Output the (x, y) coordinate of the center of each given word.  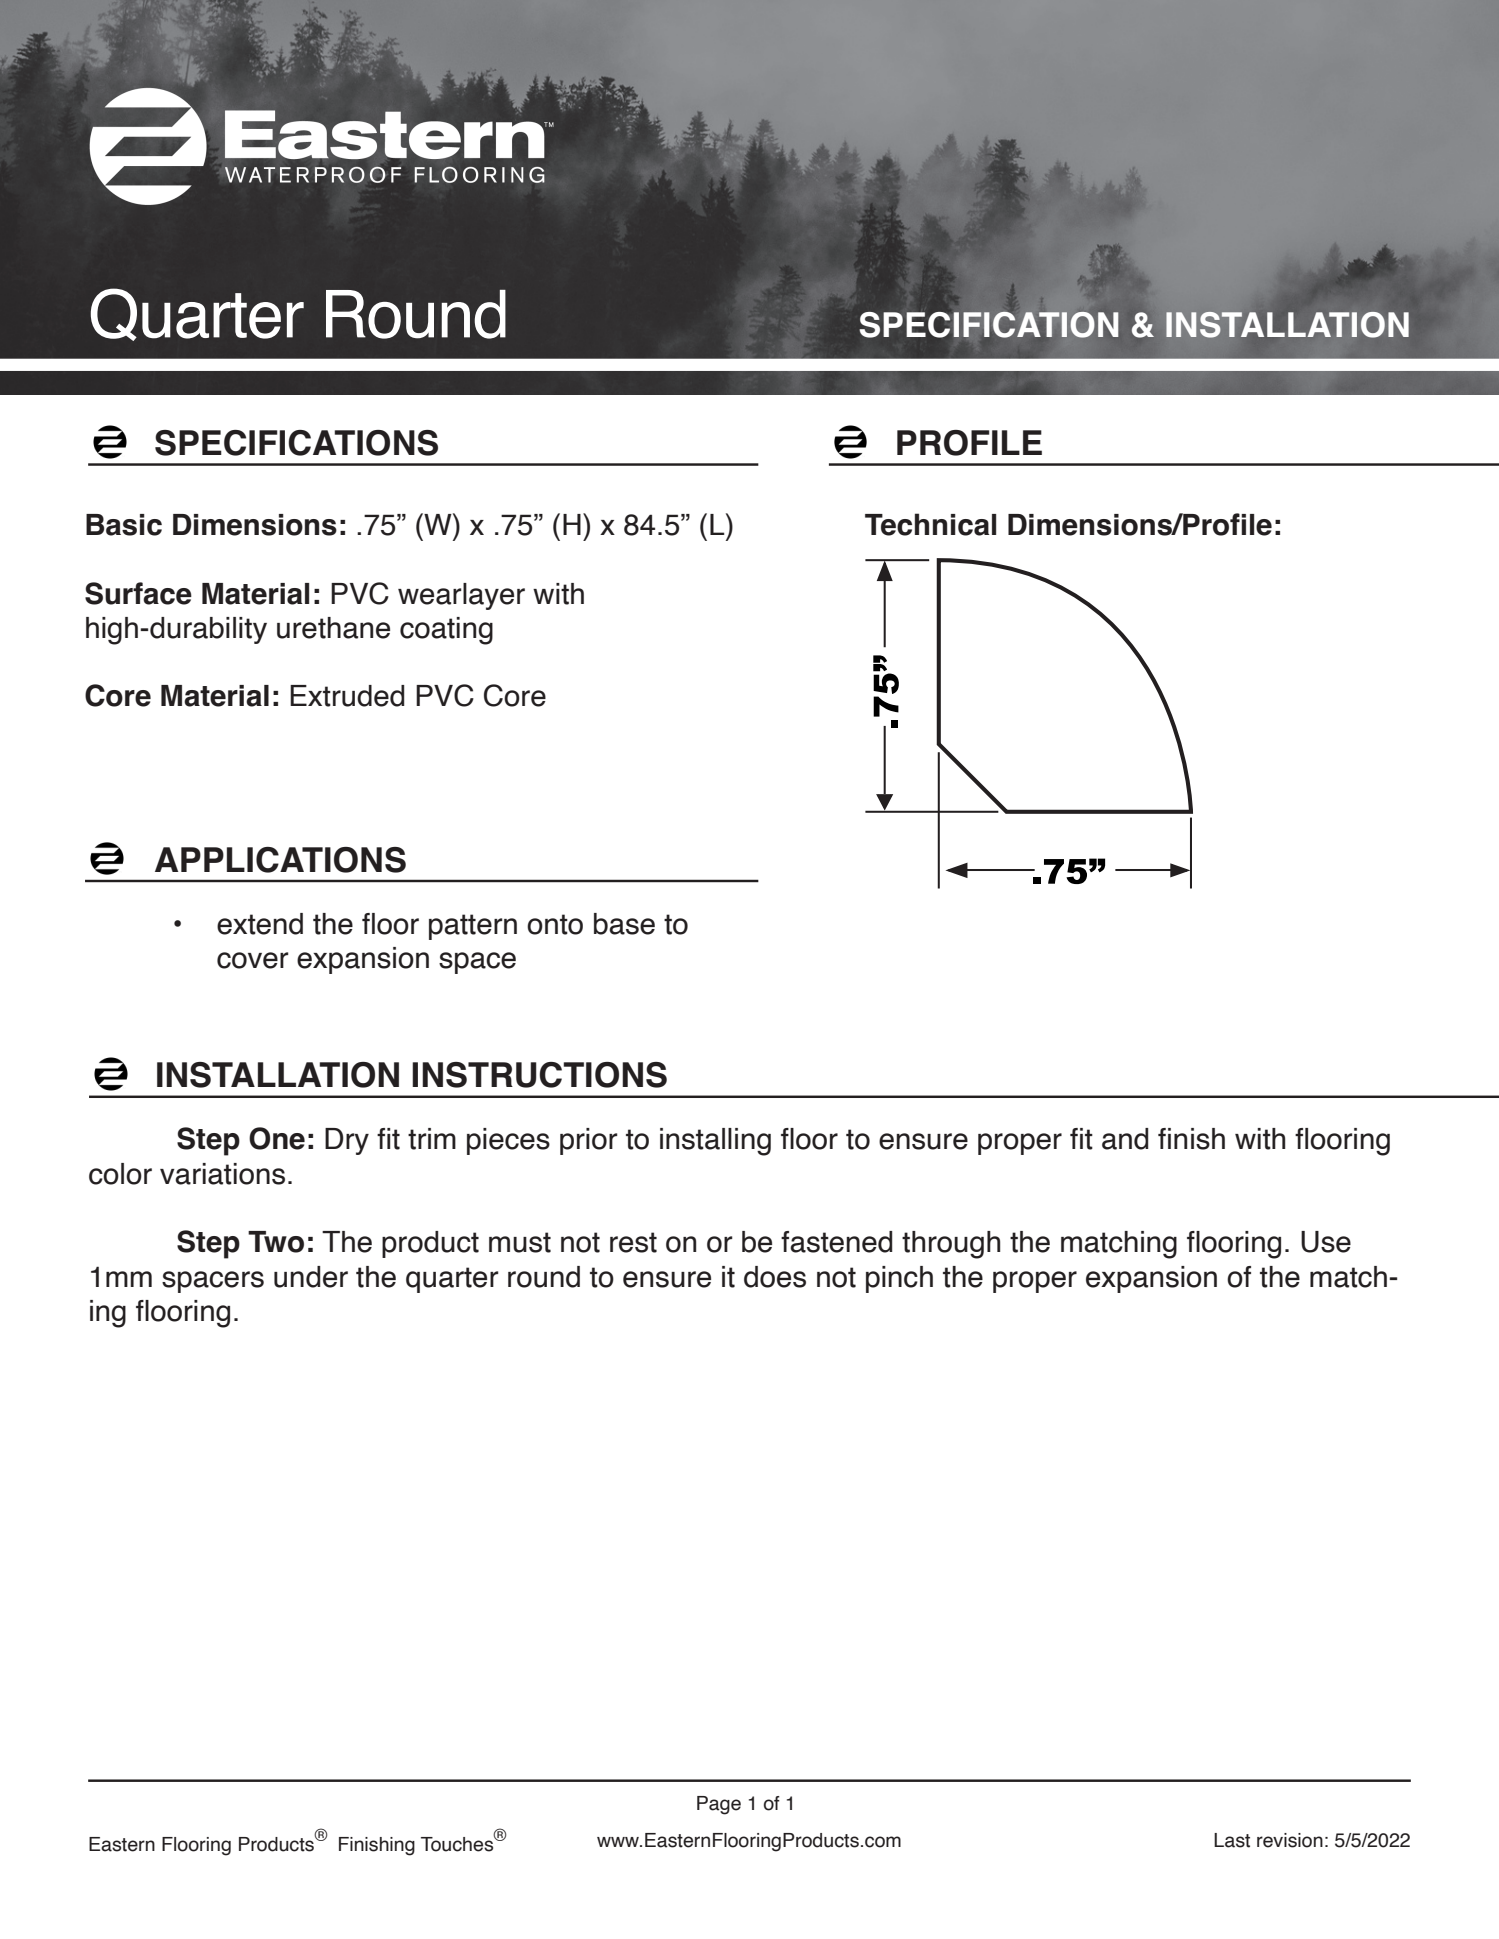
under (311, 1277)
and (1125, 1139)
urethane (333, 628)
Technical (930, 524)
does (775, 1277)
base (624, 924)
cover (253, 960)
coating (446, 631)
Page (719, 1805)
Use (1326, 1242)
